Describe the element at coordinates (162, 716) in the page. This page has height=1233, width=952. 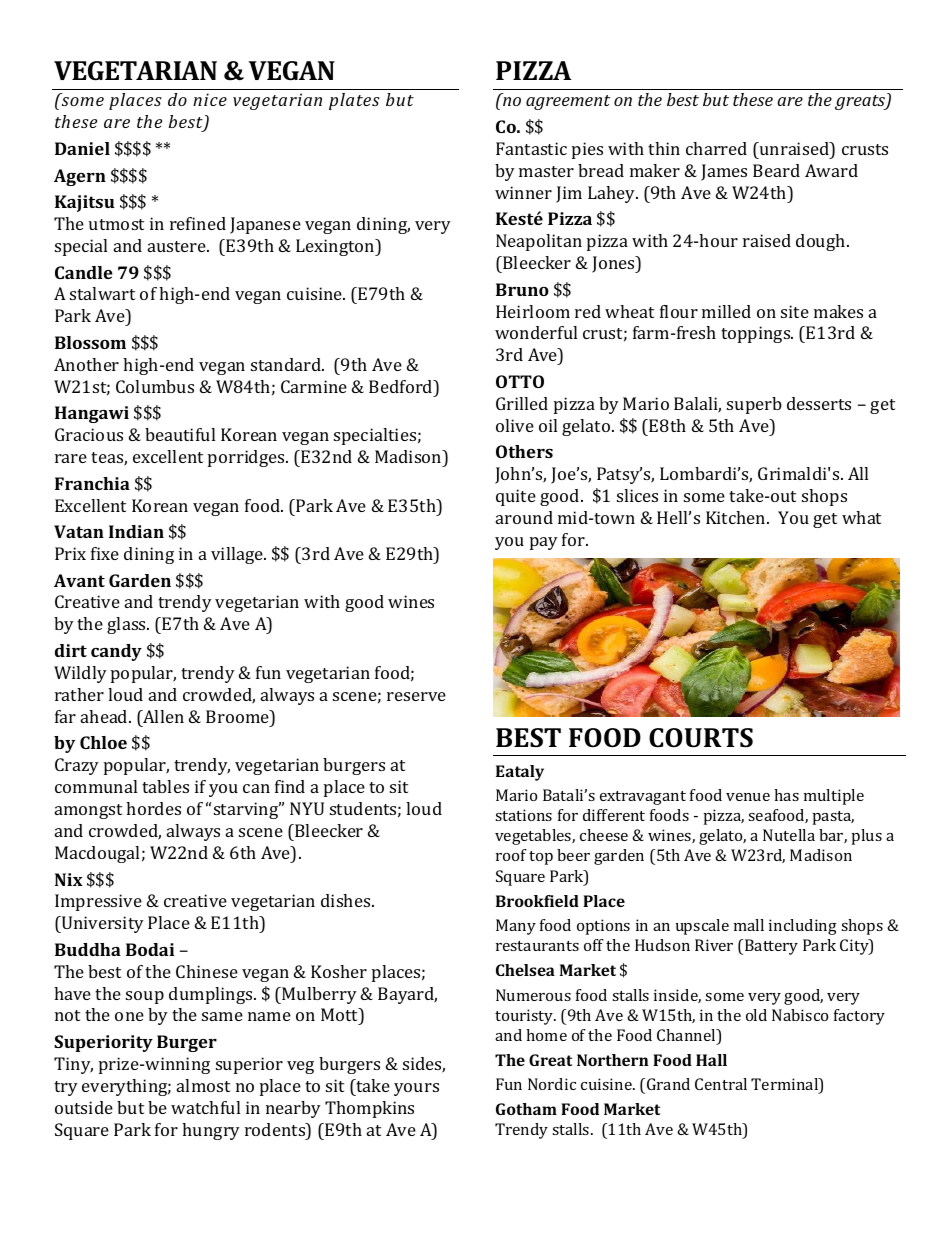
I see `Allen` at that location.
